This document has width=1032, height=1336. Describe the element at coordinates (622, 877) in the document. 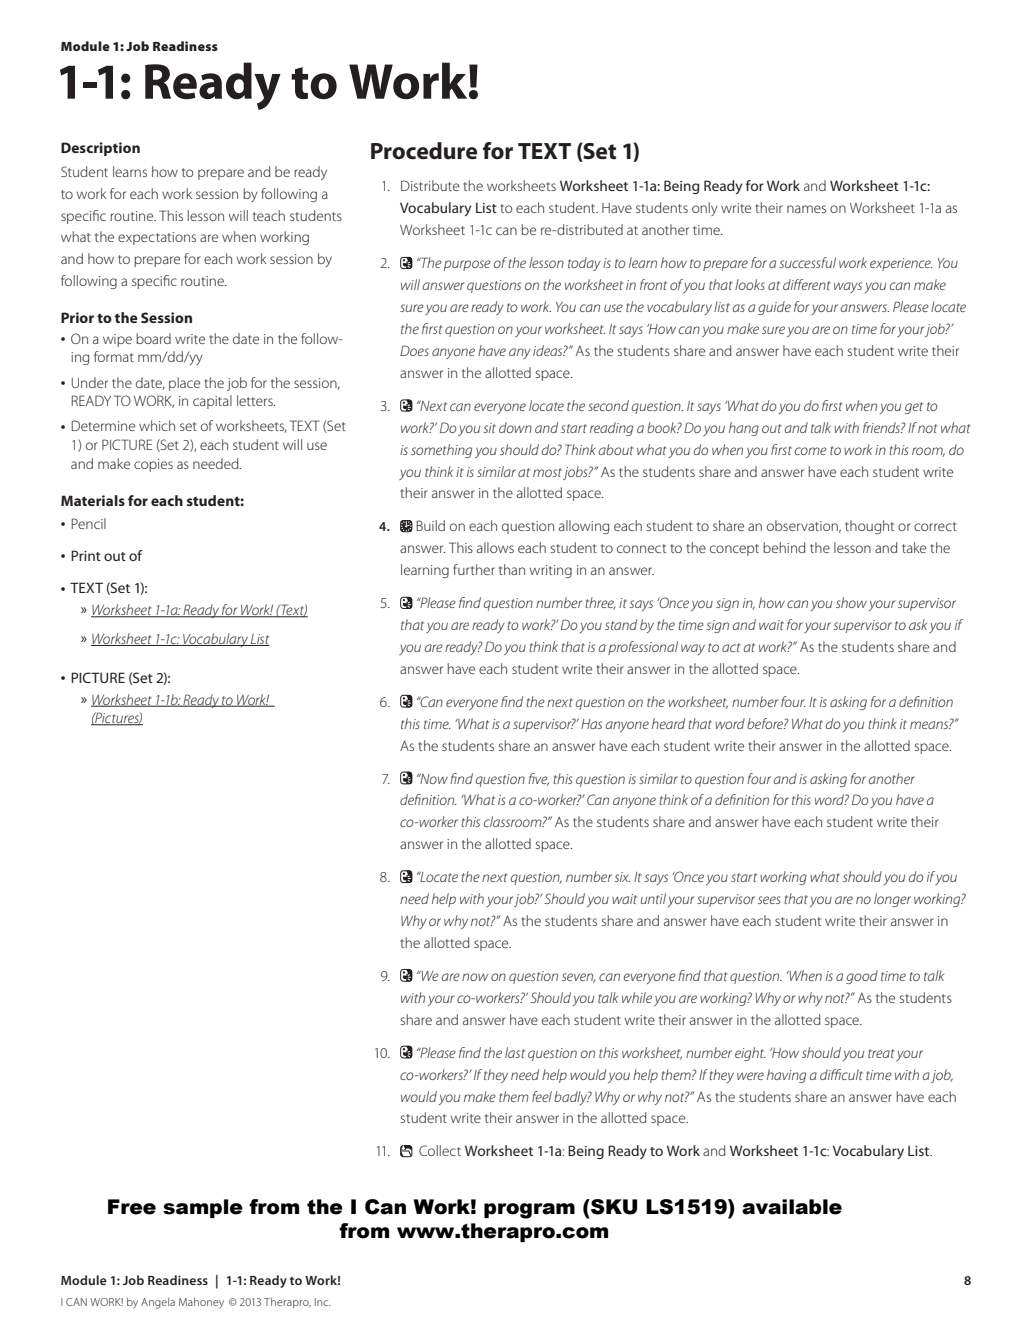

I see `six` at that location.
